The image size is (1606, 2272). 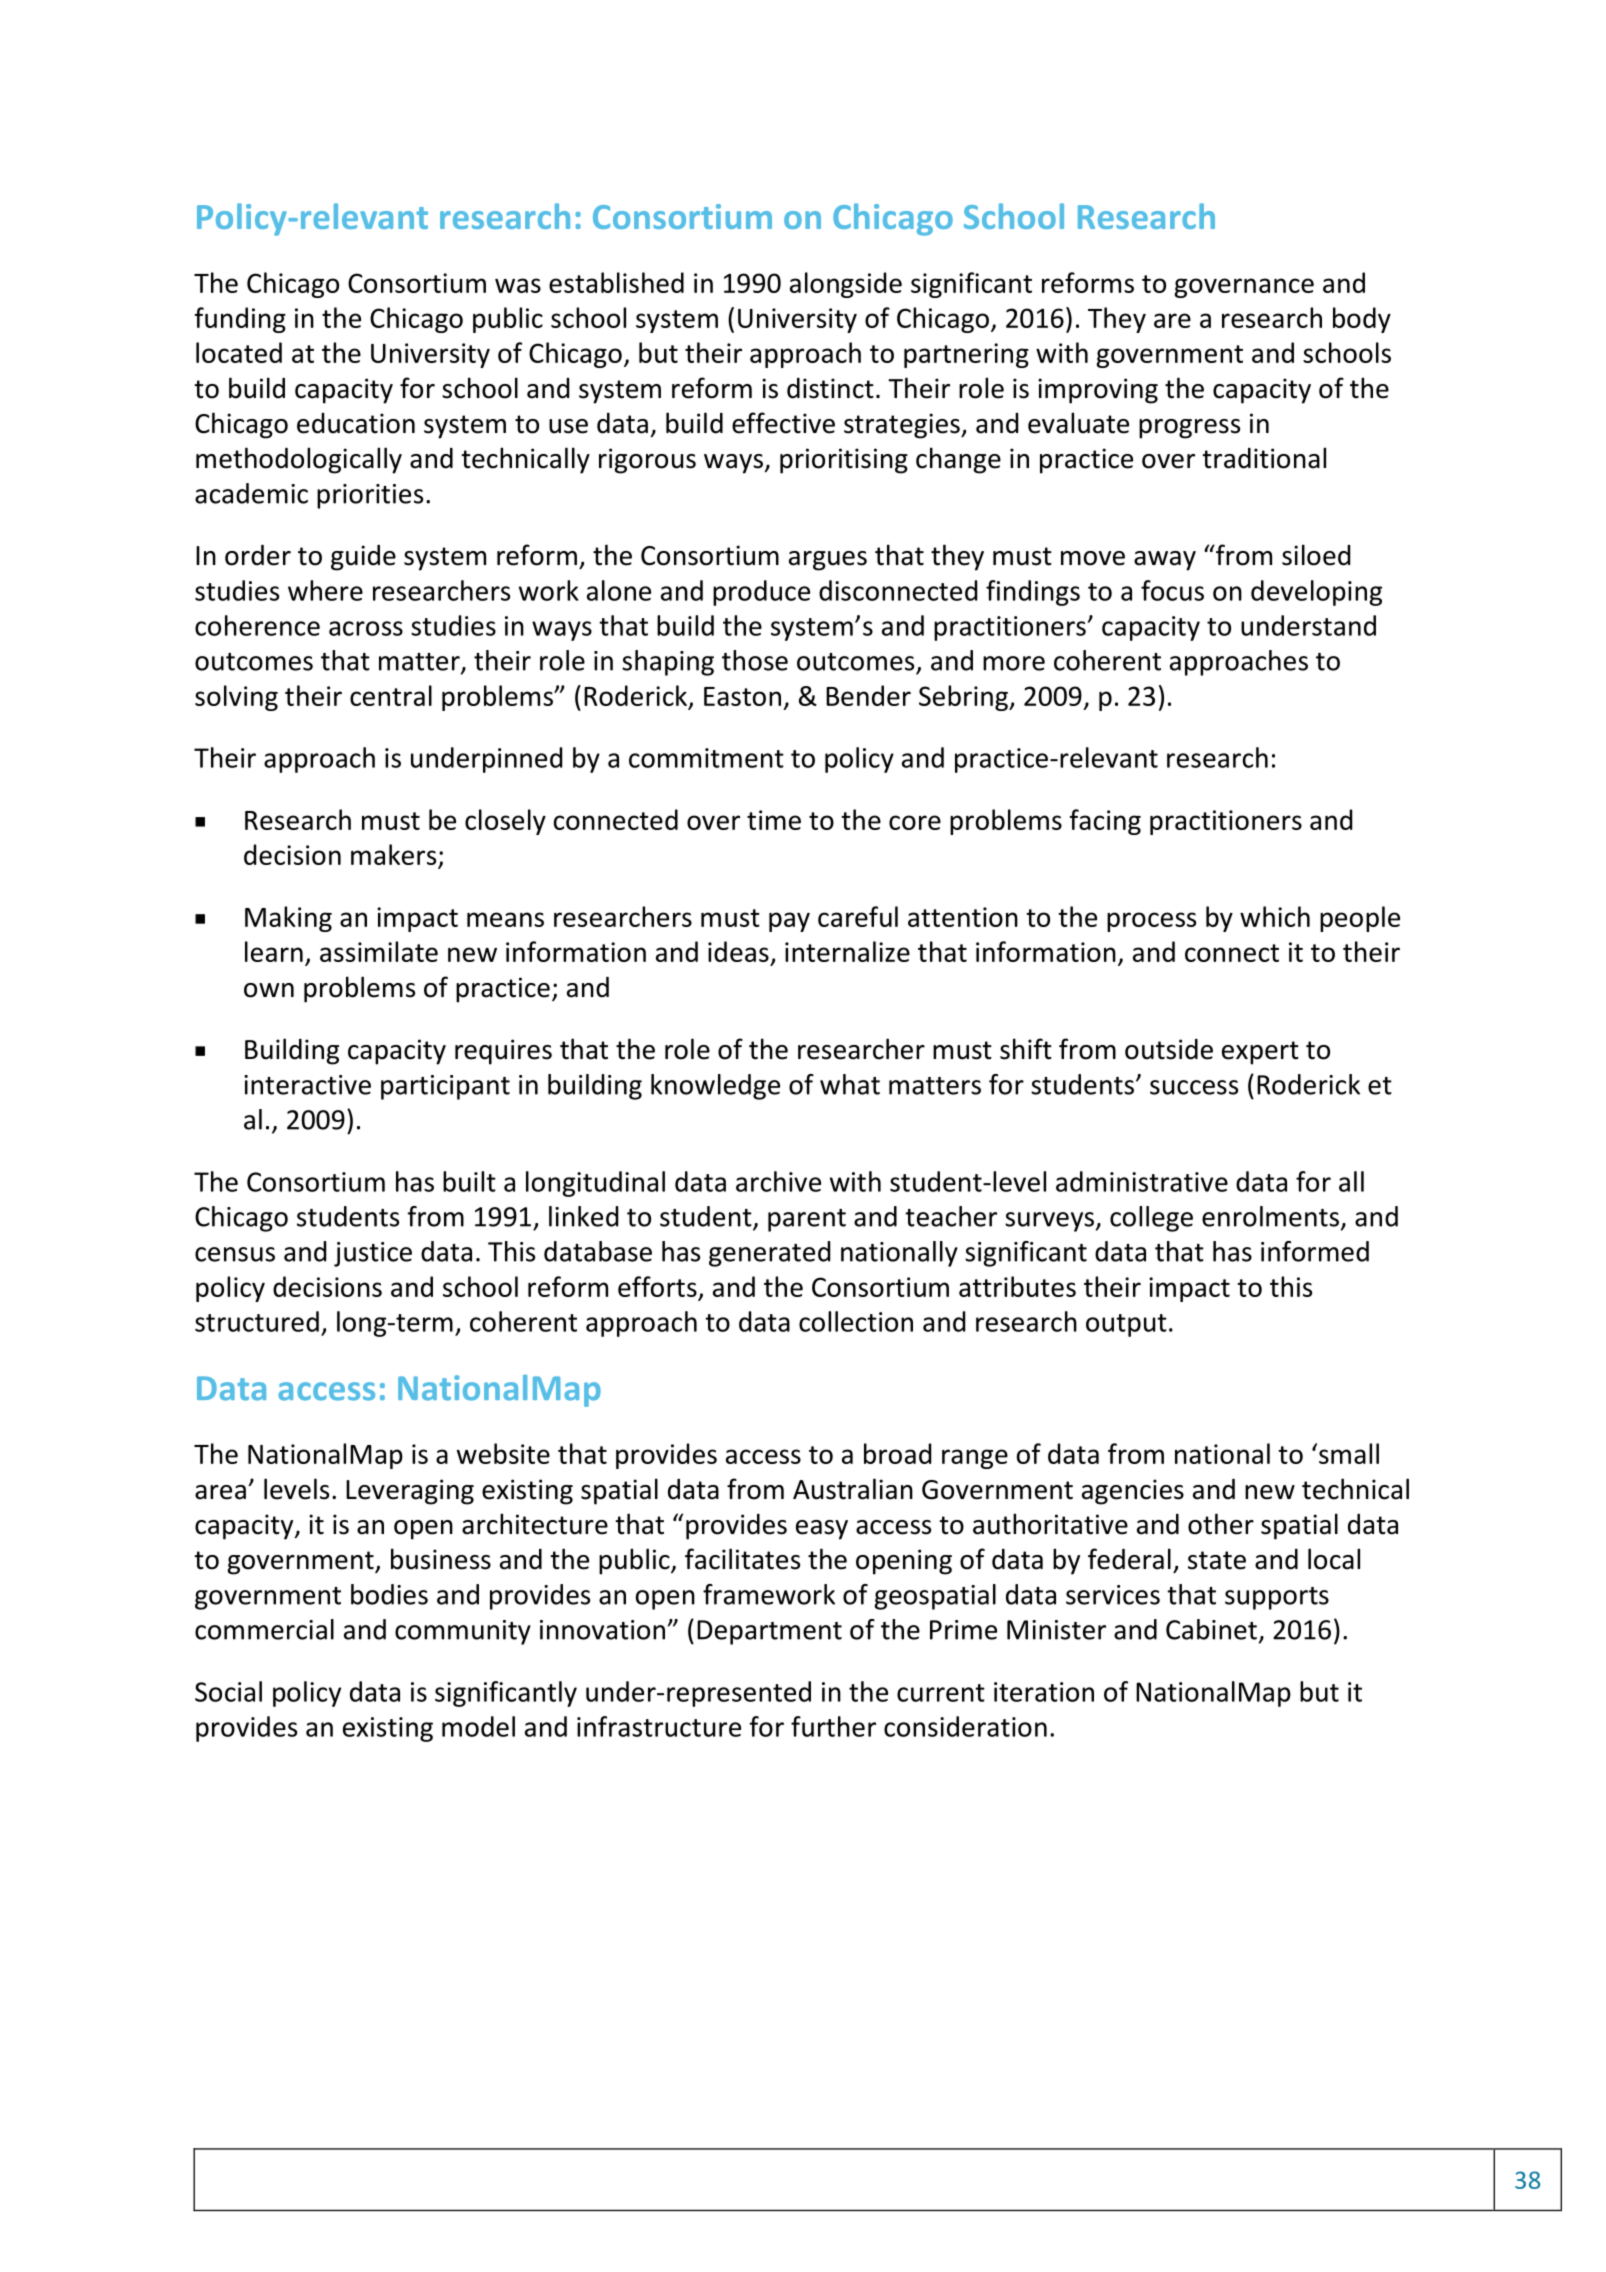 What do you see at coordinates (833, 1726) in the image?
I see `further` at bounding box center [833, 1726].
